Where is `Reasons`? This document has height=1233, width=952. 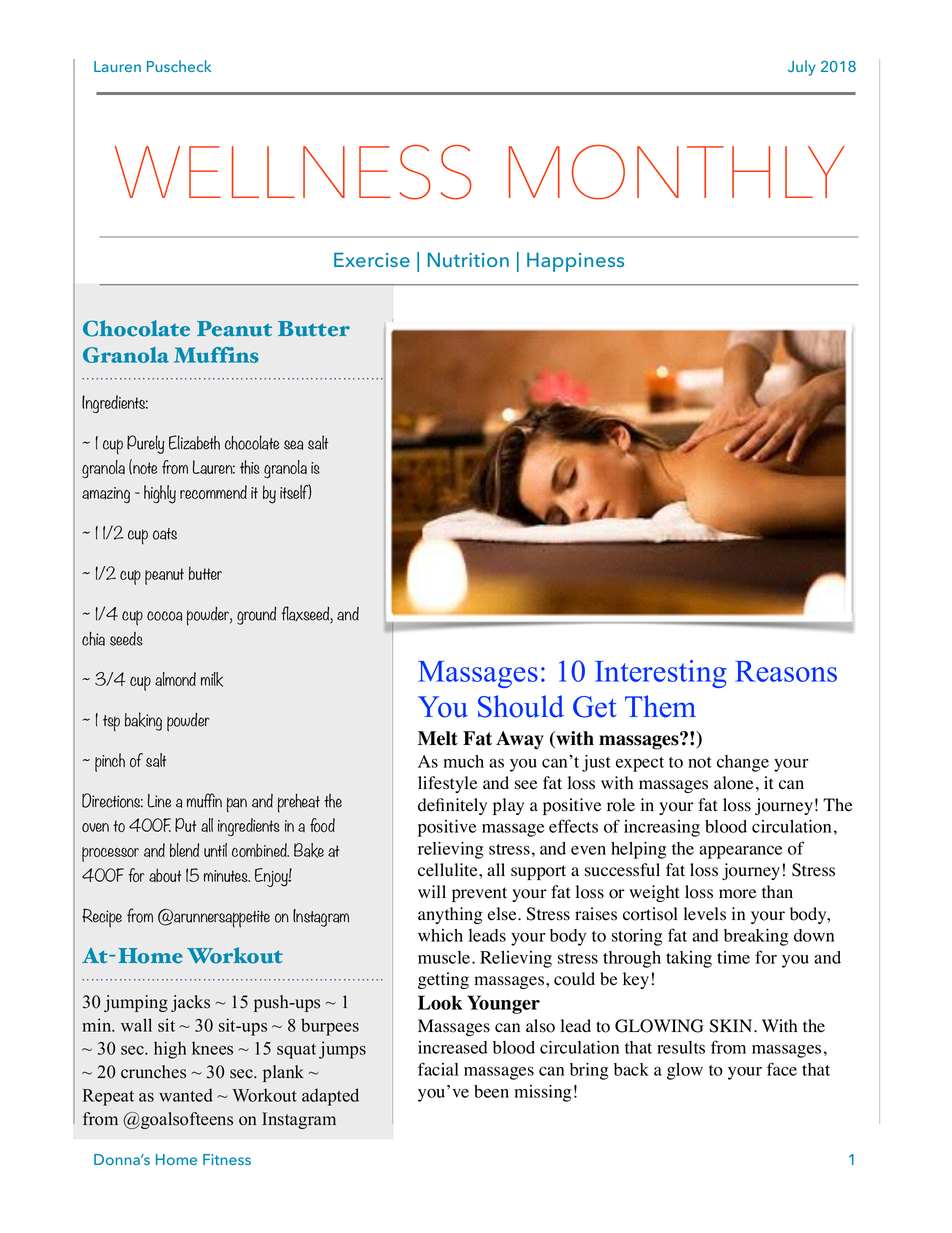 Reasons is located at coordinates (786, 671).
